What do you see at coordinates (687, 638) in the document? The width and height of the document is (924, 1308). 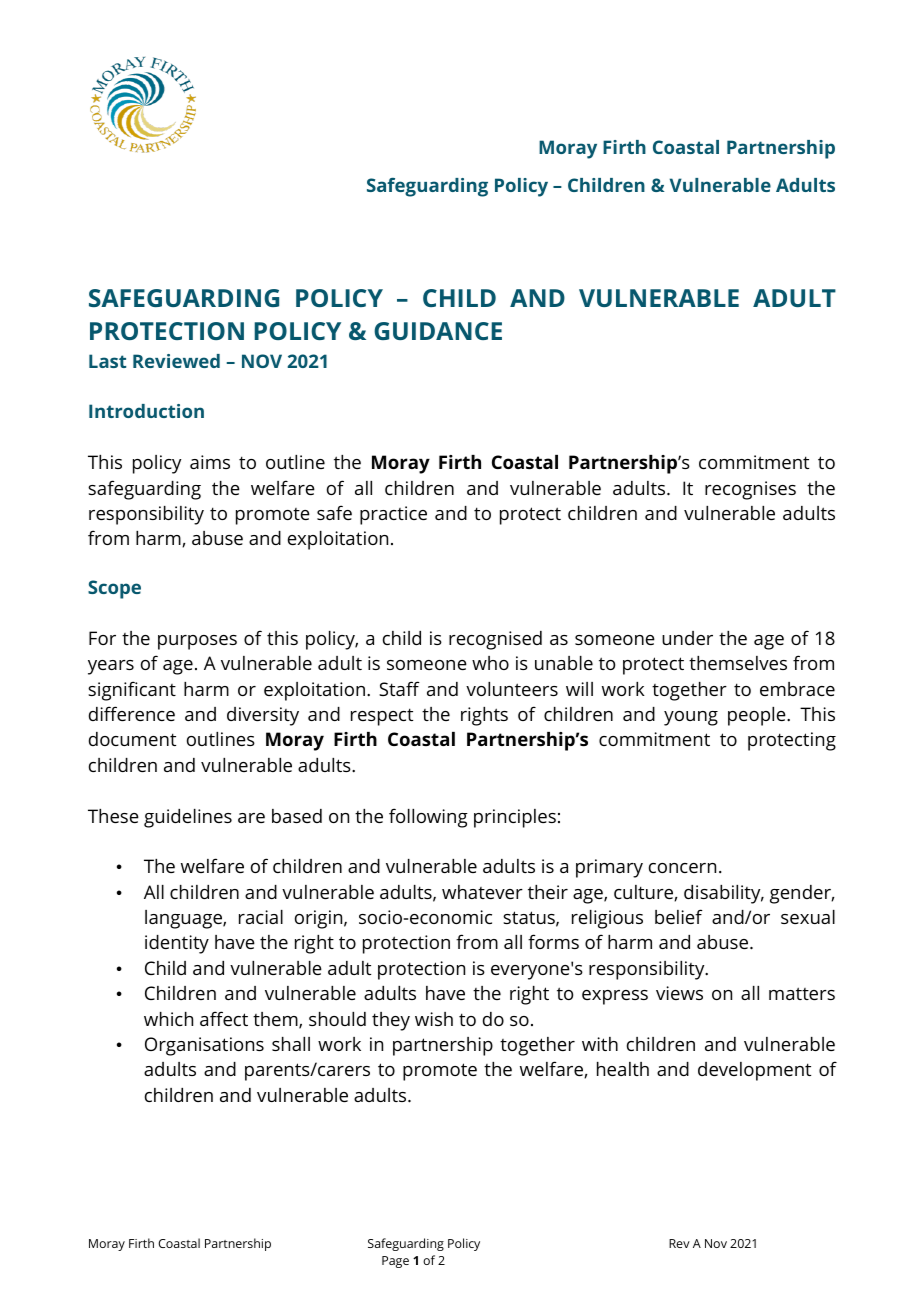 I see `under` at bounding box center [687, 638].
